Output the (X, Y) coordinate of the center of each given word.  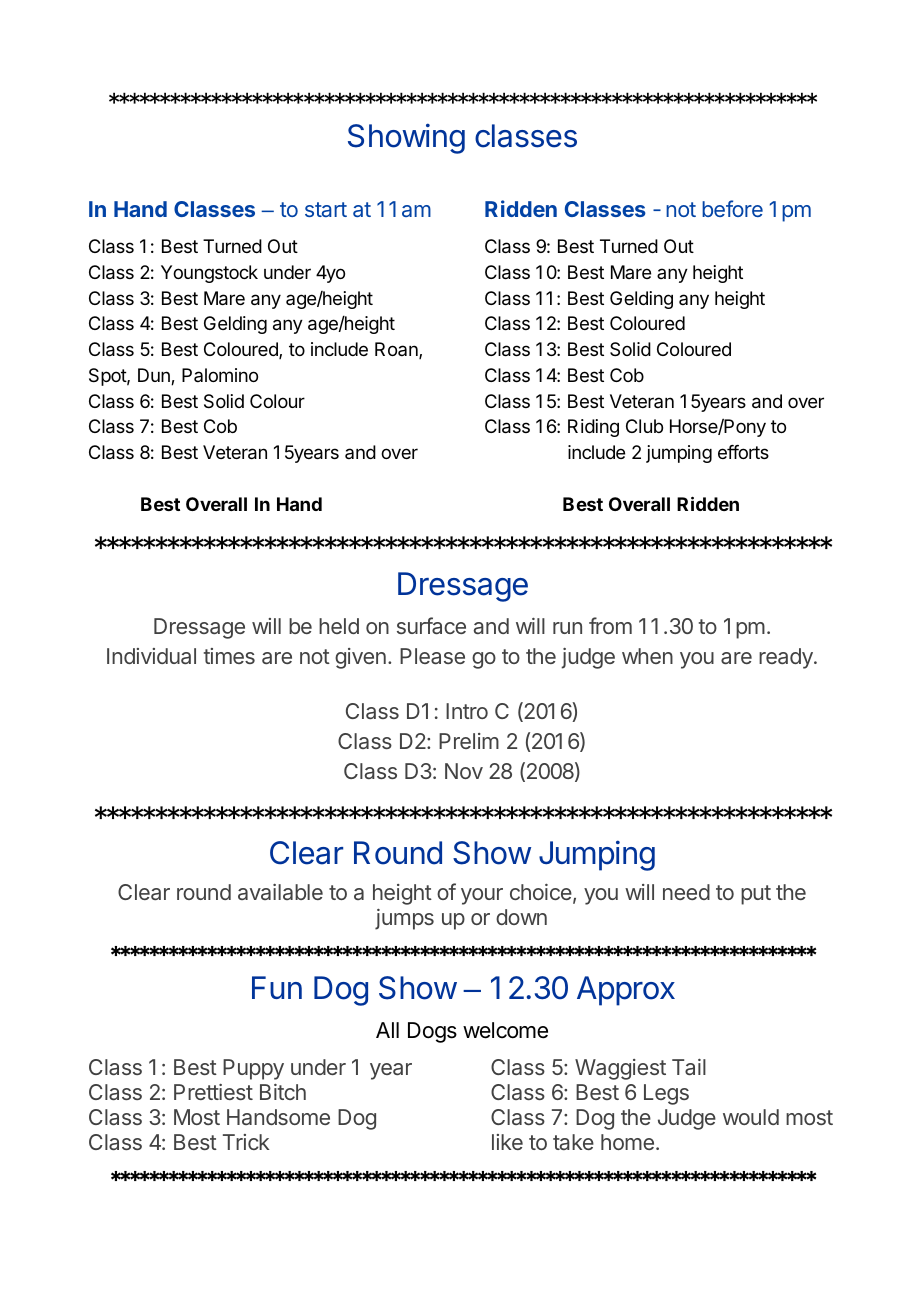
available (280, 892)
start (326, 209)
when (647, 656)
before (732, 208)
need (686, 892)
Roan (397, 350)
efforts (743, 452)
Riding (593, 428)
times (229, 656)
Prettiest (213, 1092)
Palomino (220, 375)
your (482, 896)
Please (432, 656)
